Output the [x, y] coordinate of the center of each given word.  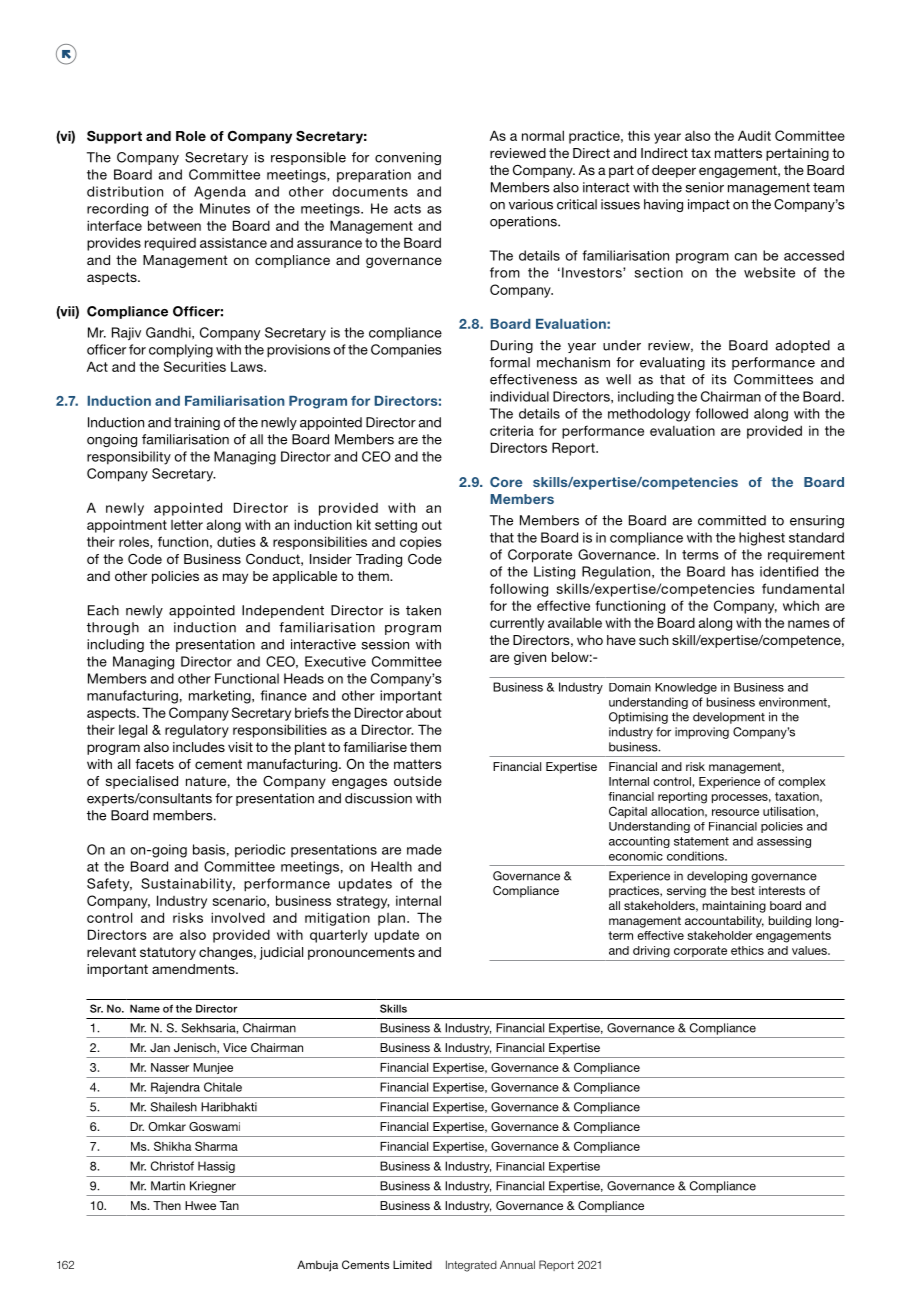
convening [408, 158]
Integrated [471, 1266]
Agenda [220, 193]
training [197, 423]
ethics [747, 950]
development [729, 718]
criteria [512, 430]
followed [721, 413]
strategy [363, 902]
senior [705, 187]
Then [167, 1205]
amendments [194, 969]
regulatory [197, 731]
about [423, 713]
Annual [517, 1264]
